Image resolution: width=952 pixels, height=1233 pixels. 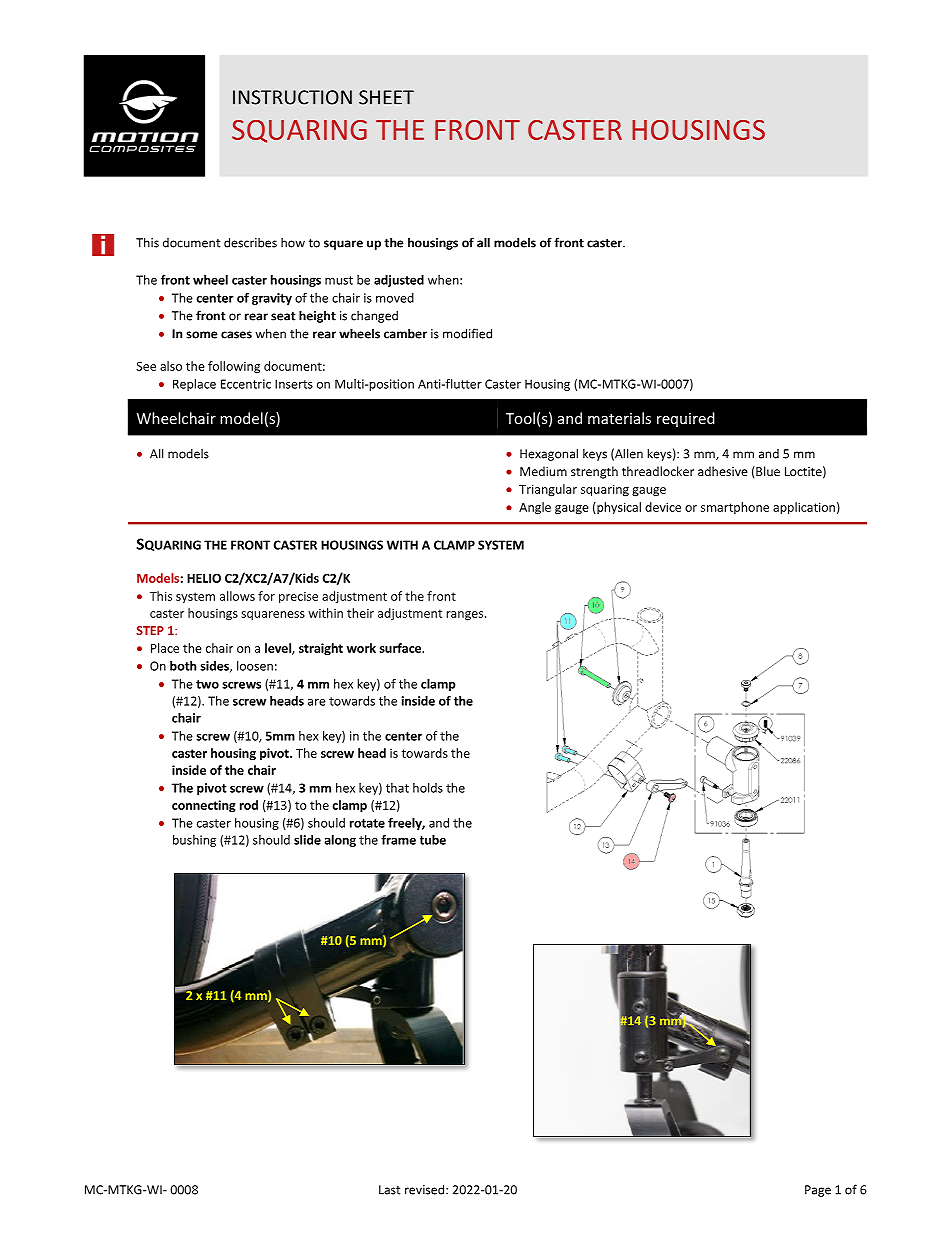 What do you see at coordinates (466, 616) in the screenshot?
I see `ranges` at bounding box center [466, 616].
